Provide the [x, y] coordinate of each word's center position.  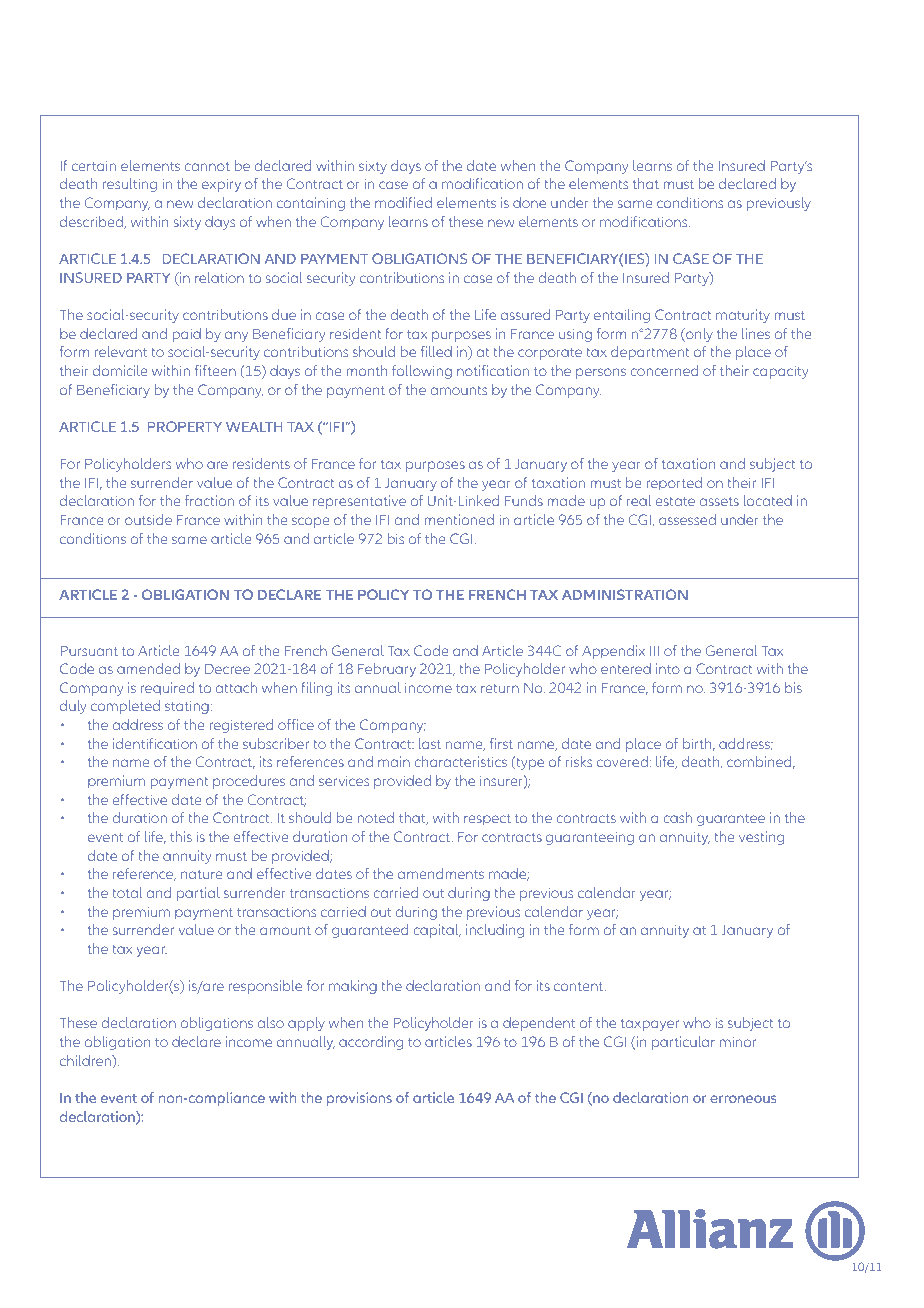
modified [403, 202]
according [371, 1043]
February [387, 670]
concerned [664, 370]
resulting [130, 185]
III [654, 651]
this [181, 836]
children [86, 1062]
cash [677, 817]
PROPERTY [185, 426]
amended [148, 668]
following [422, 372]
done [529, 202]
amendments [441, 873]
